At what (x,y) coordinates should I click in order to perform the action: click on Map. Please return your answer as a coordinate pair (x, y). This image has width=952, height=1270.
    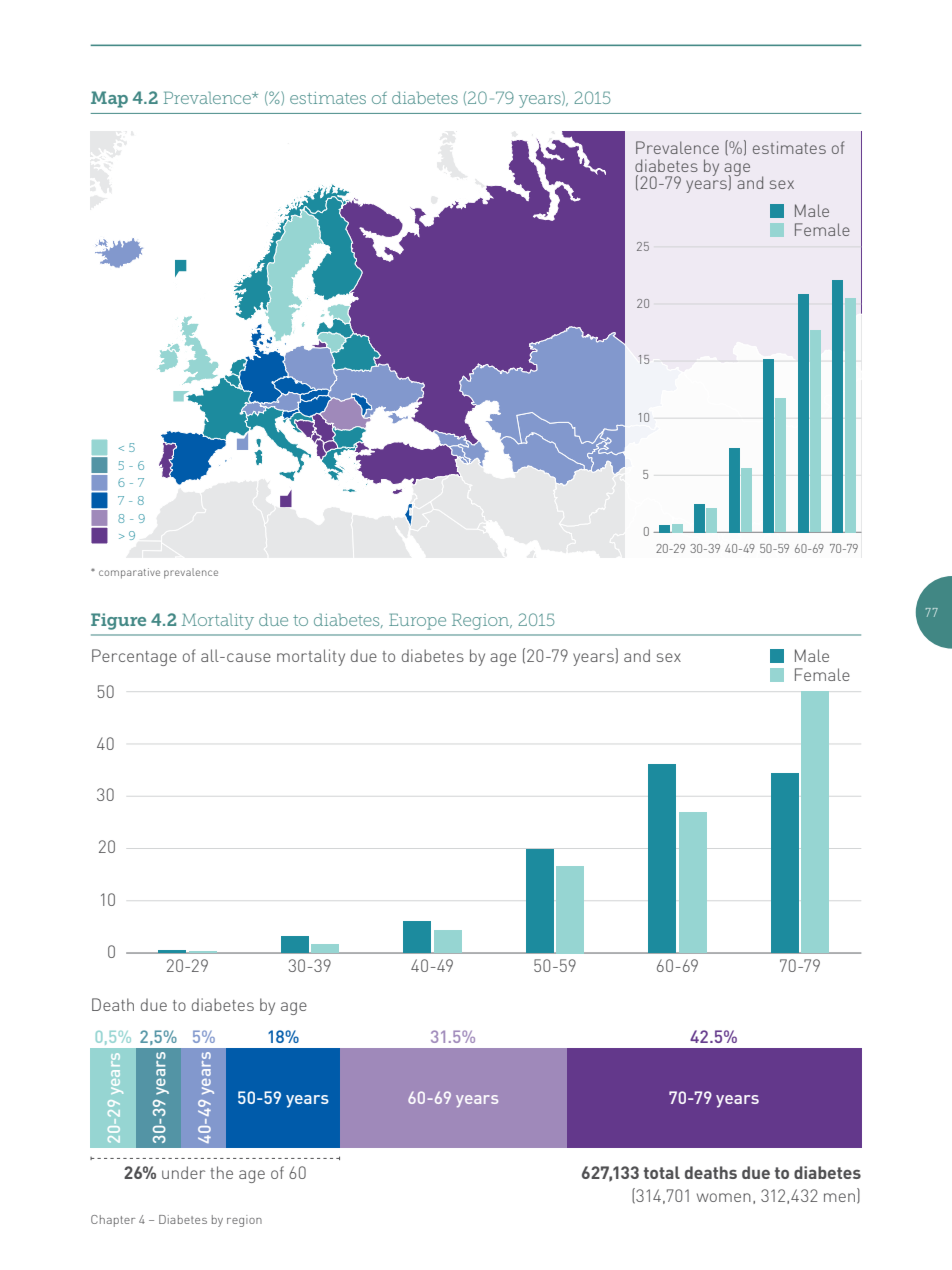
    Looking at the image, I should click on (109, 99).
